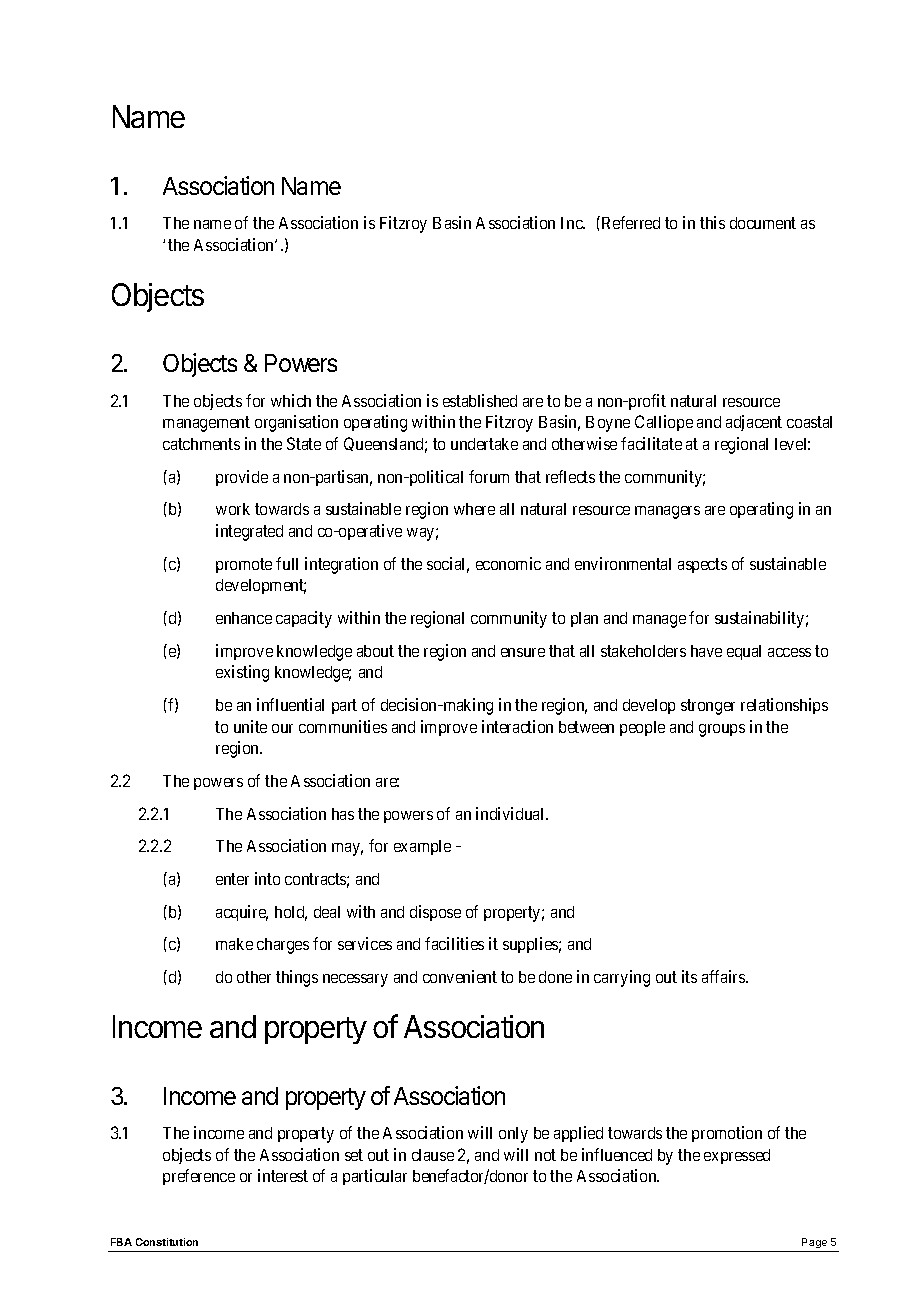  What do you see at coordinates (484, 444) in the screenshot?
I see `undertake` at bounding box center [484, 444].
